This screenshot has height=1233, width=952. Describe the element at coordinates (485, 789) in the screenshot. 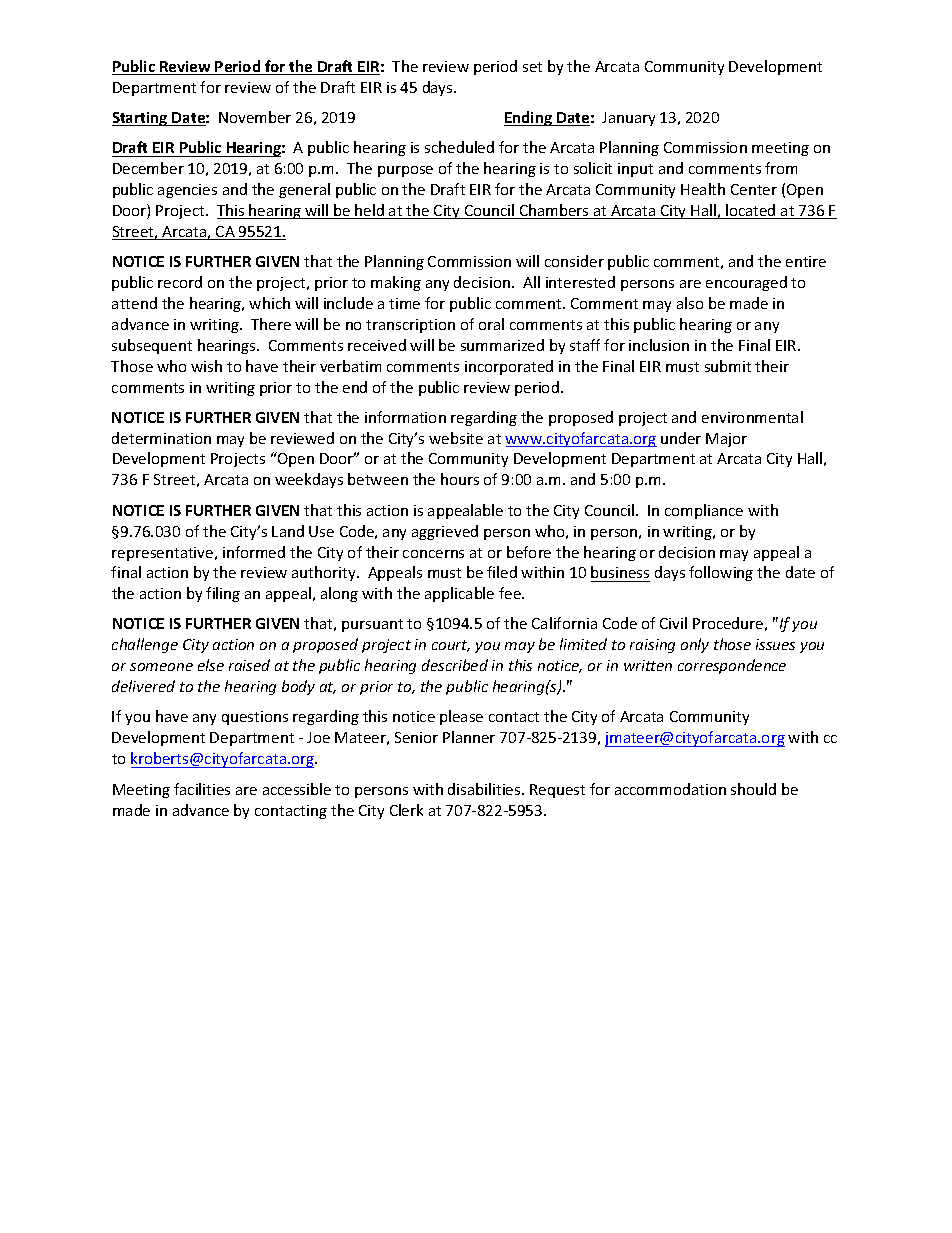

I see `disabilities` at that location.
